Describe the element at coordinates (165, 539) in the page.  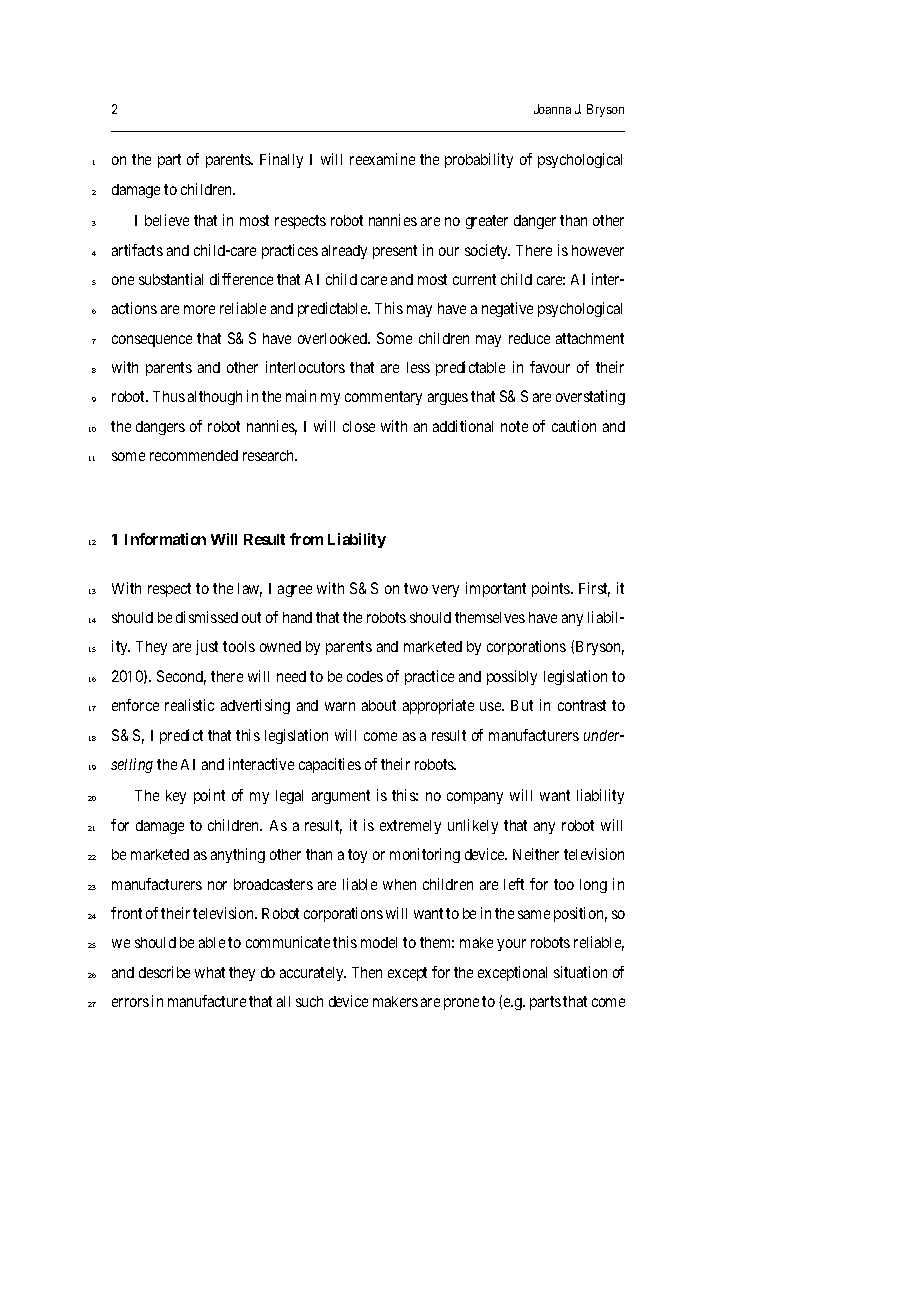
I see `Information` at that location.
